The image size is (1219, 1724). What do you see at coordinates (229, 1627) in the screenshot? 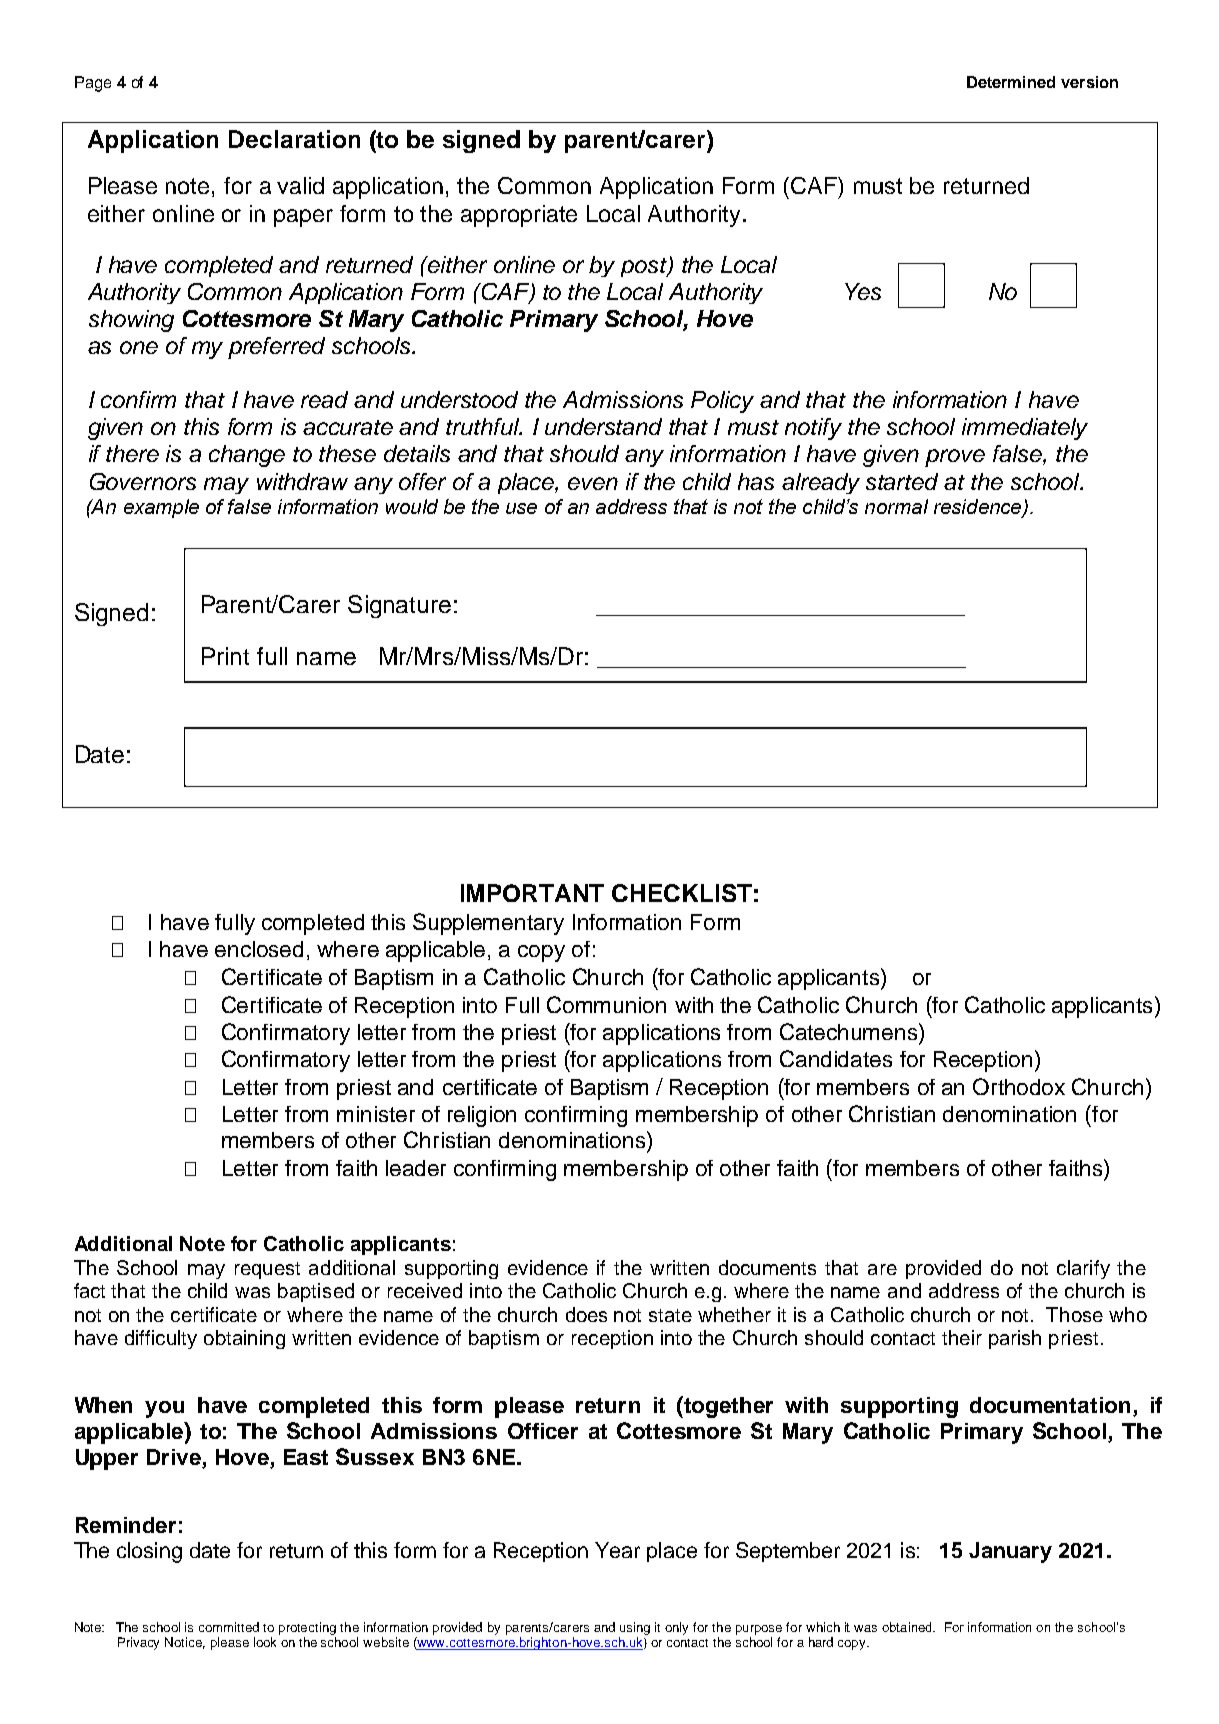
I see `committed` at bounding box center [229, 1627].
